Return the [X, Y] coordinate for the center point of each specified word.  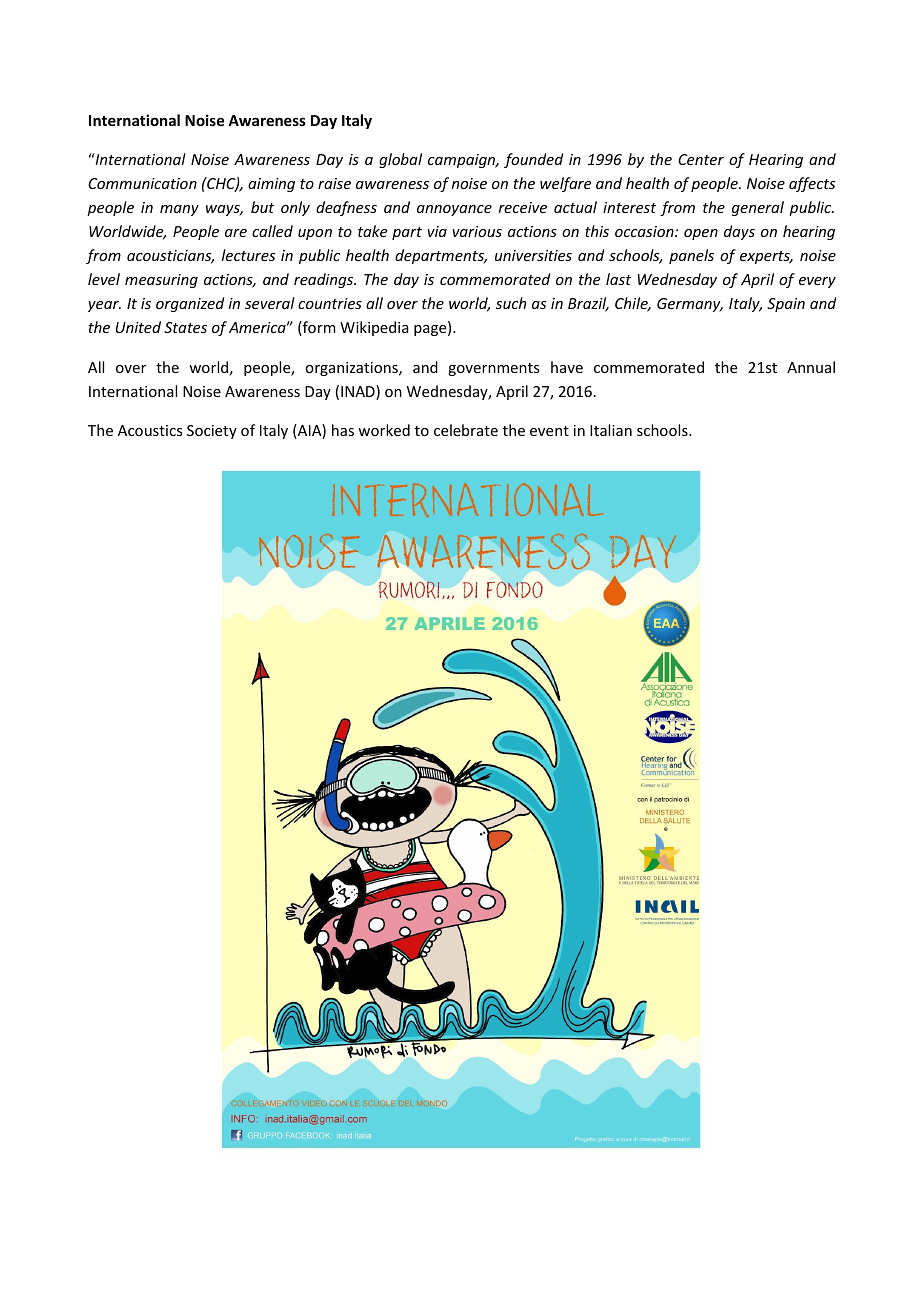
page [431, 330]
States [185, 327]
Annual [811, 367]
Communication [142, 183]
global [400, 160]
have [567, 367]
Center [701, 159]
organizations [352, 369]
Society [212, 432]
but [262, 207]
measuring [161, 281]
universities [533, 255]
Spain [786, 305]
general [758, 208]
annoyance [454, 210]
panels [691, 256]
